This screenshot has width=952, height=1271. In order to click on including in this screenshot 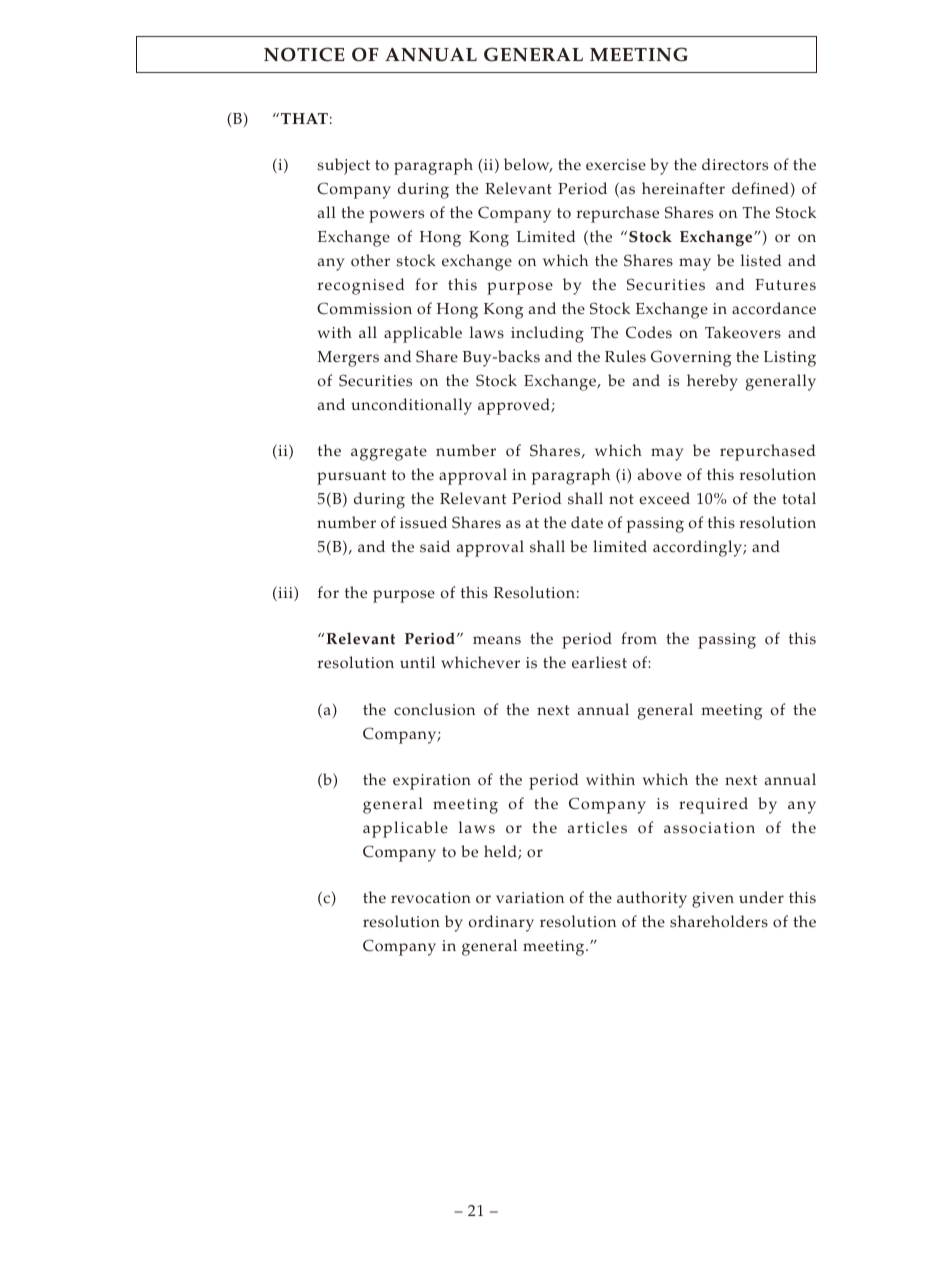, I will do `click(547, 334)`.
